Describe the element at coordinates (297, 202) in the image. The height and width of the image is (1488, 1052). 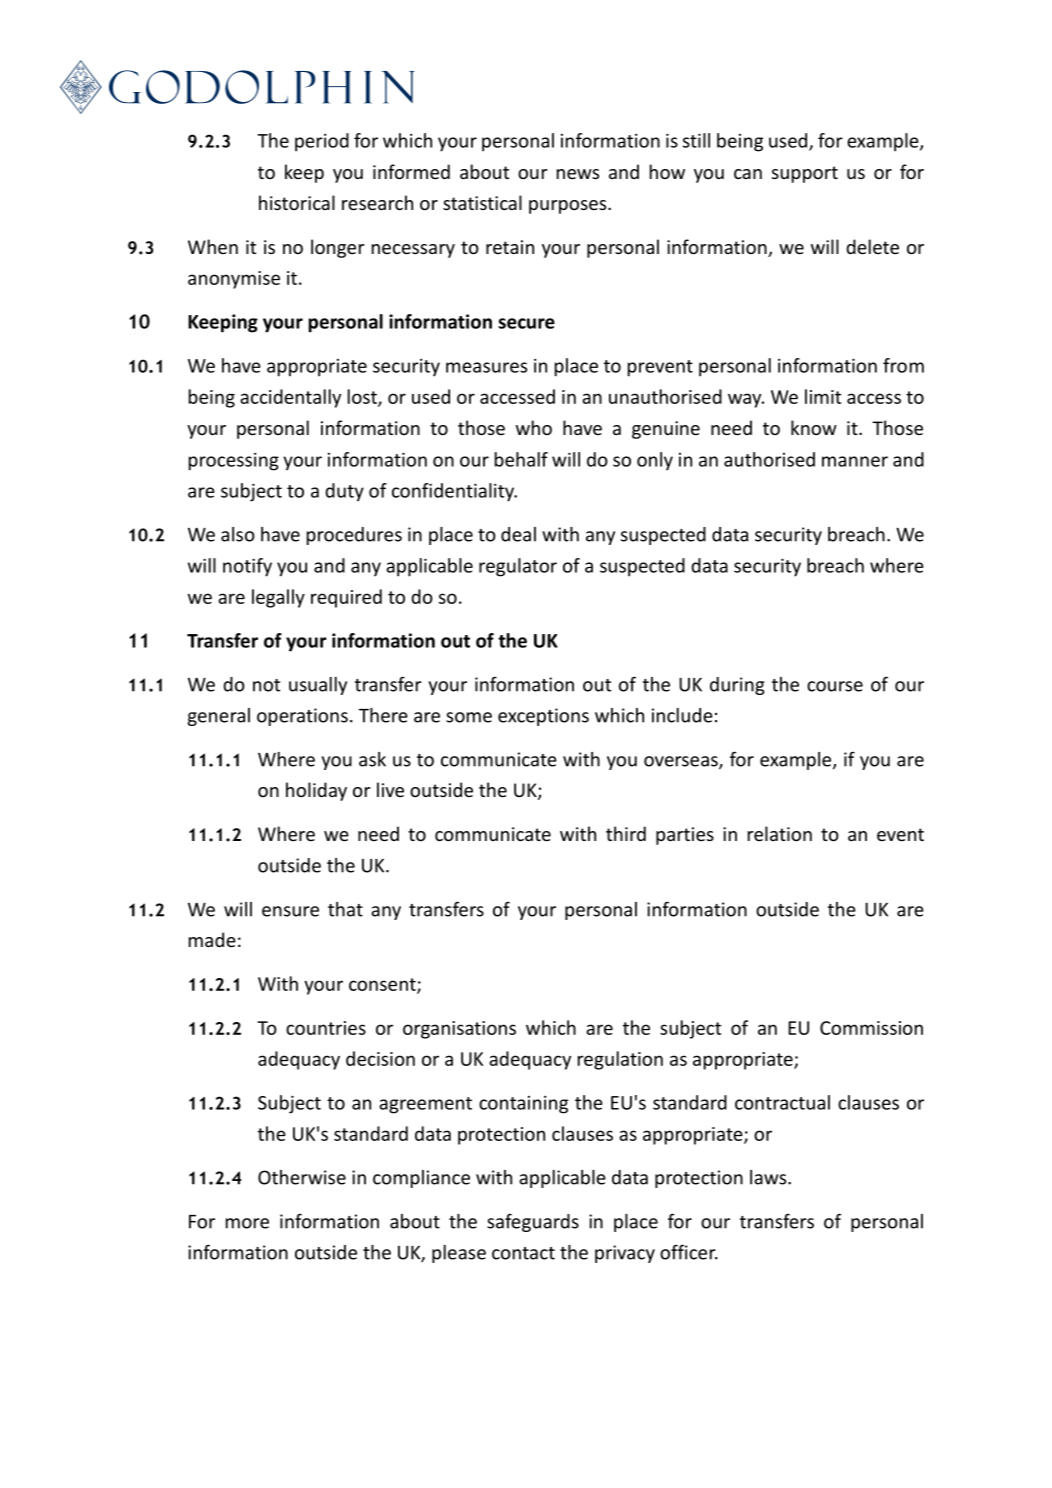
I see `historical` at that location.
